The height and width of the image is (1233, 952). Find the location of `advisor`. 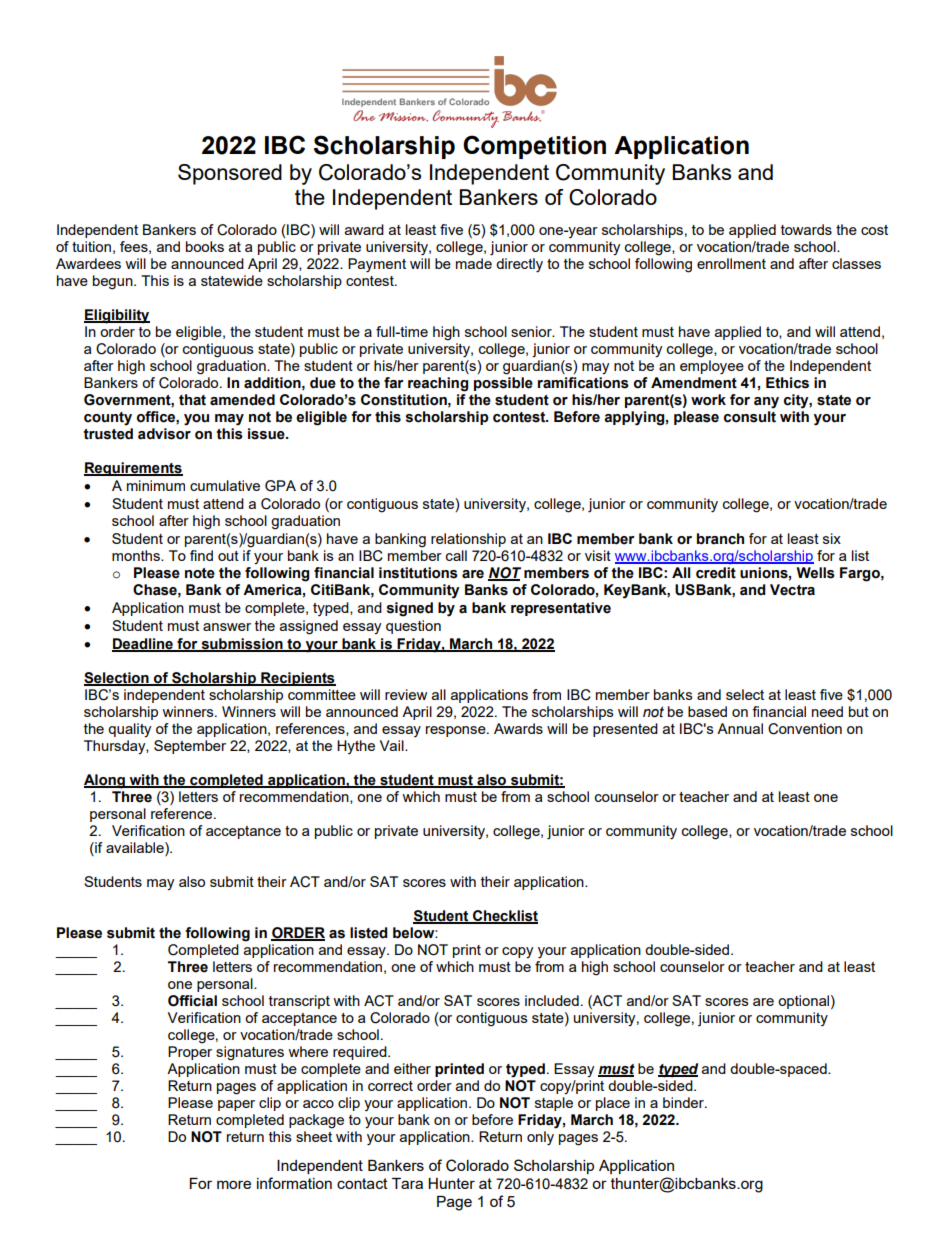

advisor is located at coordinates (164, 434).
